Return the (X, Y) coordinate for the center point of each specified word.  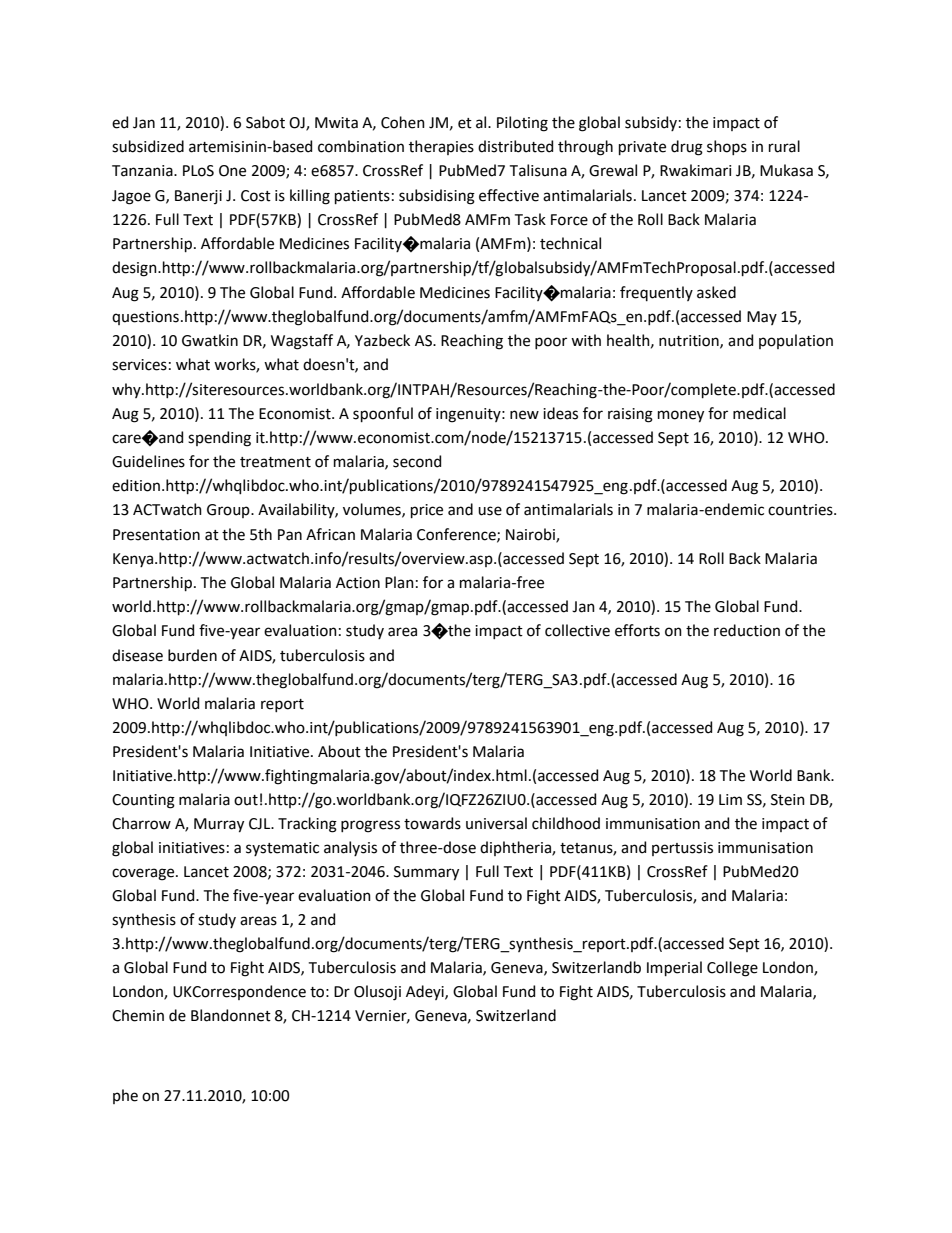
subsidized (148, 146)
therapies (441, 147)
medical (759, 413)
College (732, 969)
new (524, 415)
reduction (747, 630)
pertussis (682, 849)
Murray (219, 825)
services (139, 365)
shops (727, 147)
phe (125, 1096)
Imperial (674, 968)
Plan (399, 582)
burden (192, 655)
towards (432, 823)
